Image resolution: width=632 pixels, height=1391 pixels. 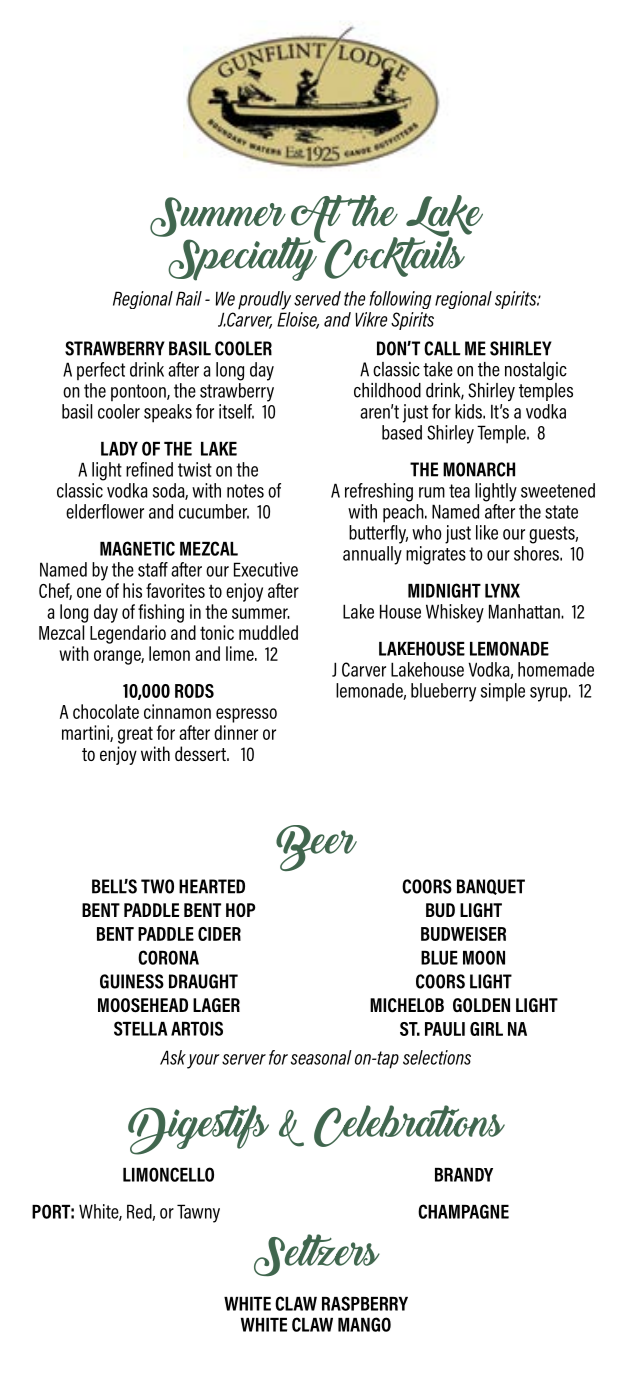 I want to click on chocolate, so click(x=106, y=711).
